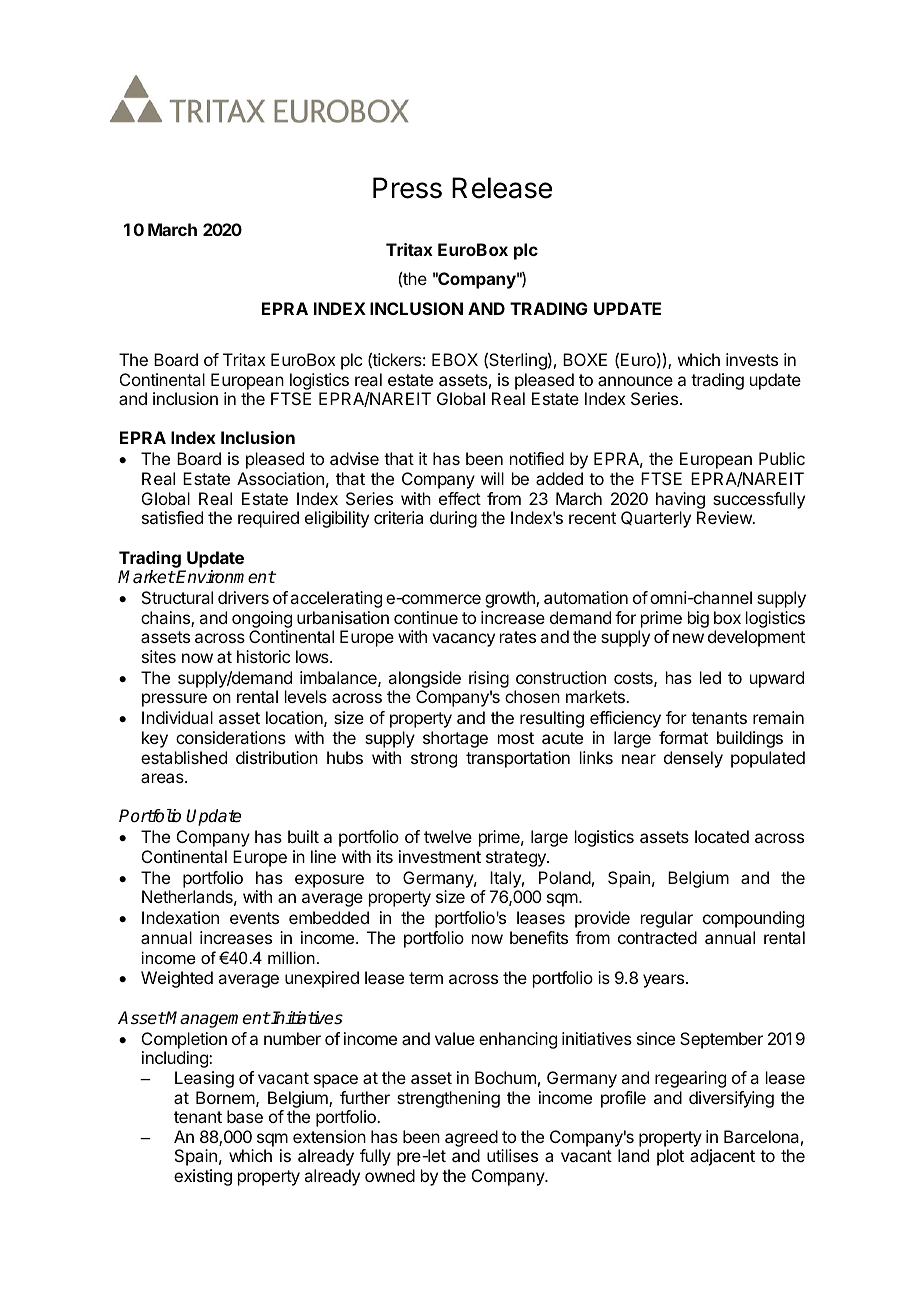 The height and width of the image is (1308, 924). What do you see at coordinates (280, 478) in the image?
I see `Association` at bounding box center [280, 478].
